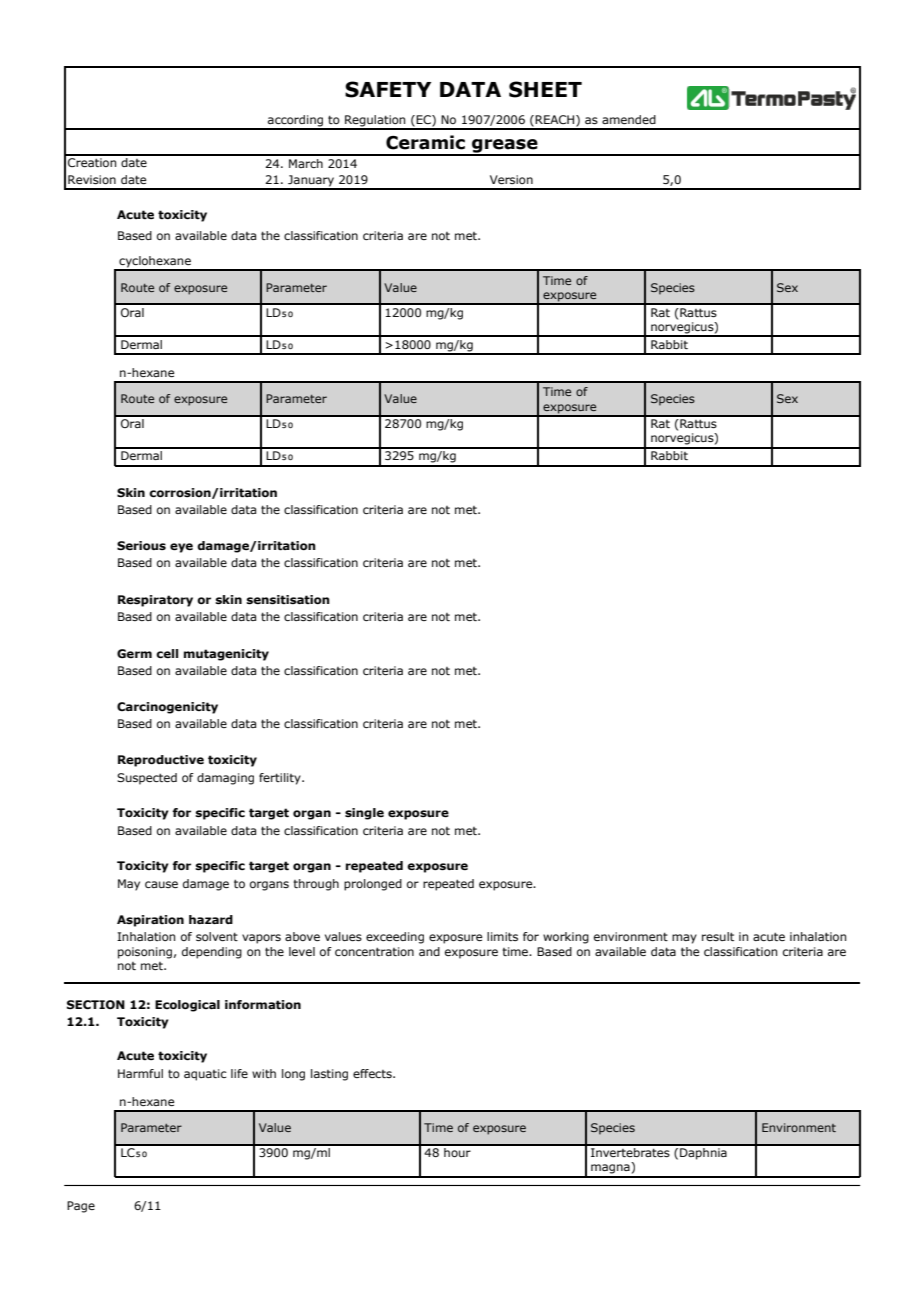 Image resolution: width=924 pixels, height=1308 pixels. Describe the element at coordinates (629, 119) in the page. I see `amended` at that location.
